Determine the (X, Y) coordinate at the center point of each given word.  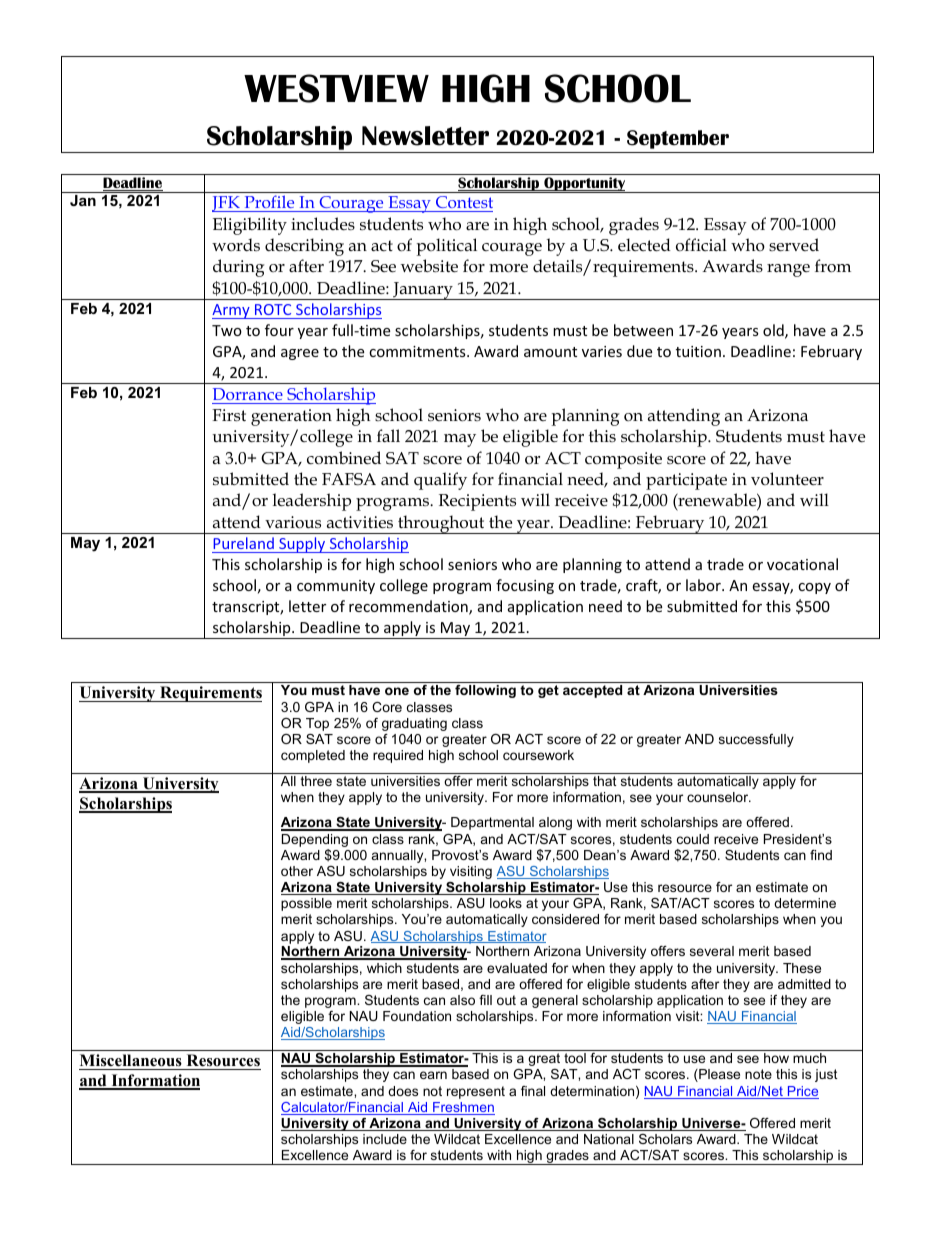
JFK (227, 204)
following (485, 691)
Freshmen (463, 1108)
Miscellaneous (131, 1060)
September (678, 139)
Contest (463, 204)
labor (704, 585)
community (336, 587)
